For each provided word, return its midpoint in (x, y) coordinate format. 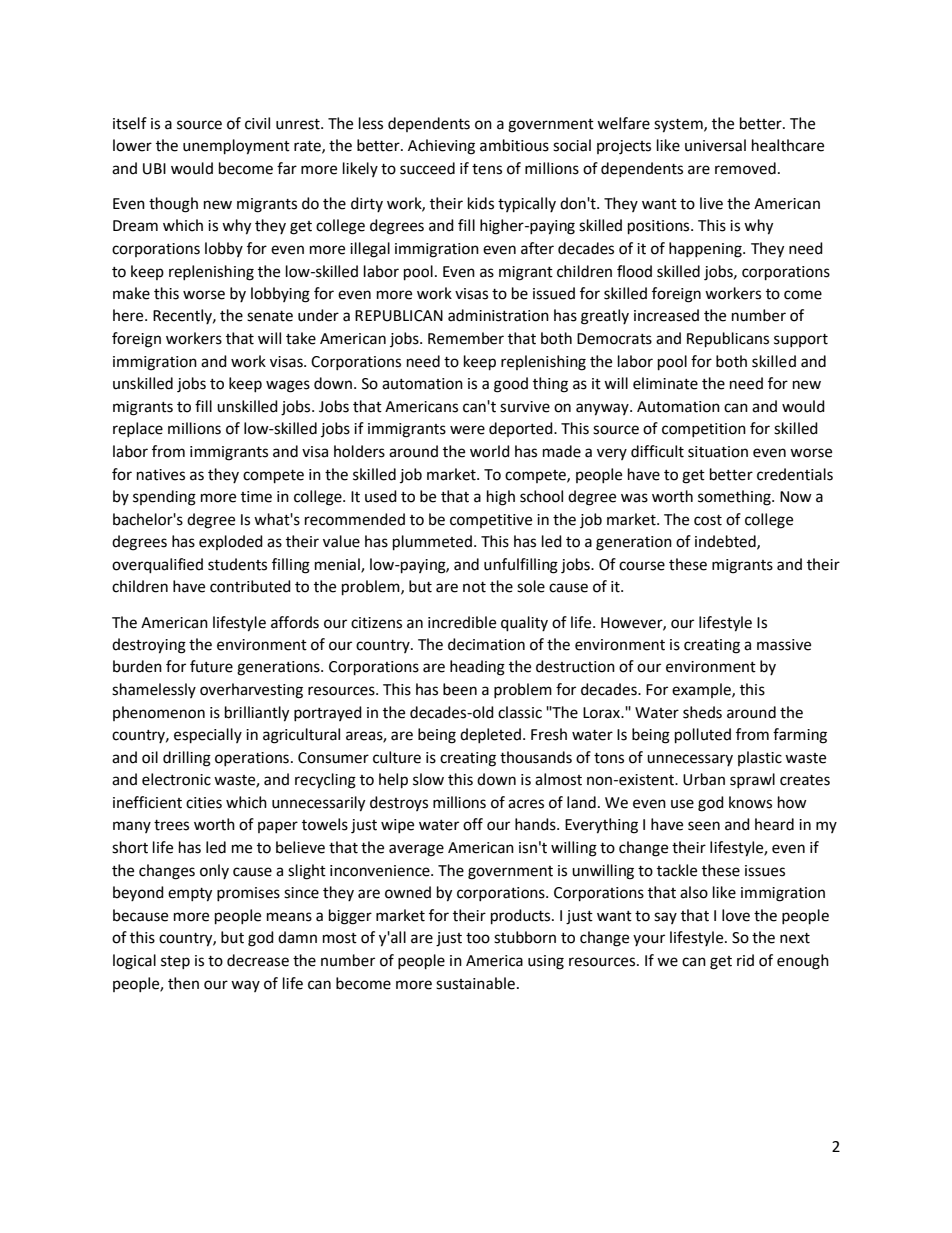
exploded (231, 542)
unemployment (236, 147)
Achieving (441, 147)
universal (715, 145)
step (175, 962)
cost (708, 520)
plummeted (432, 543)
